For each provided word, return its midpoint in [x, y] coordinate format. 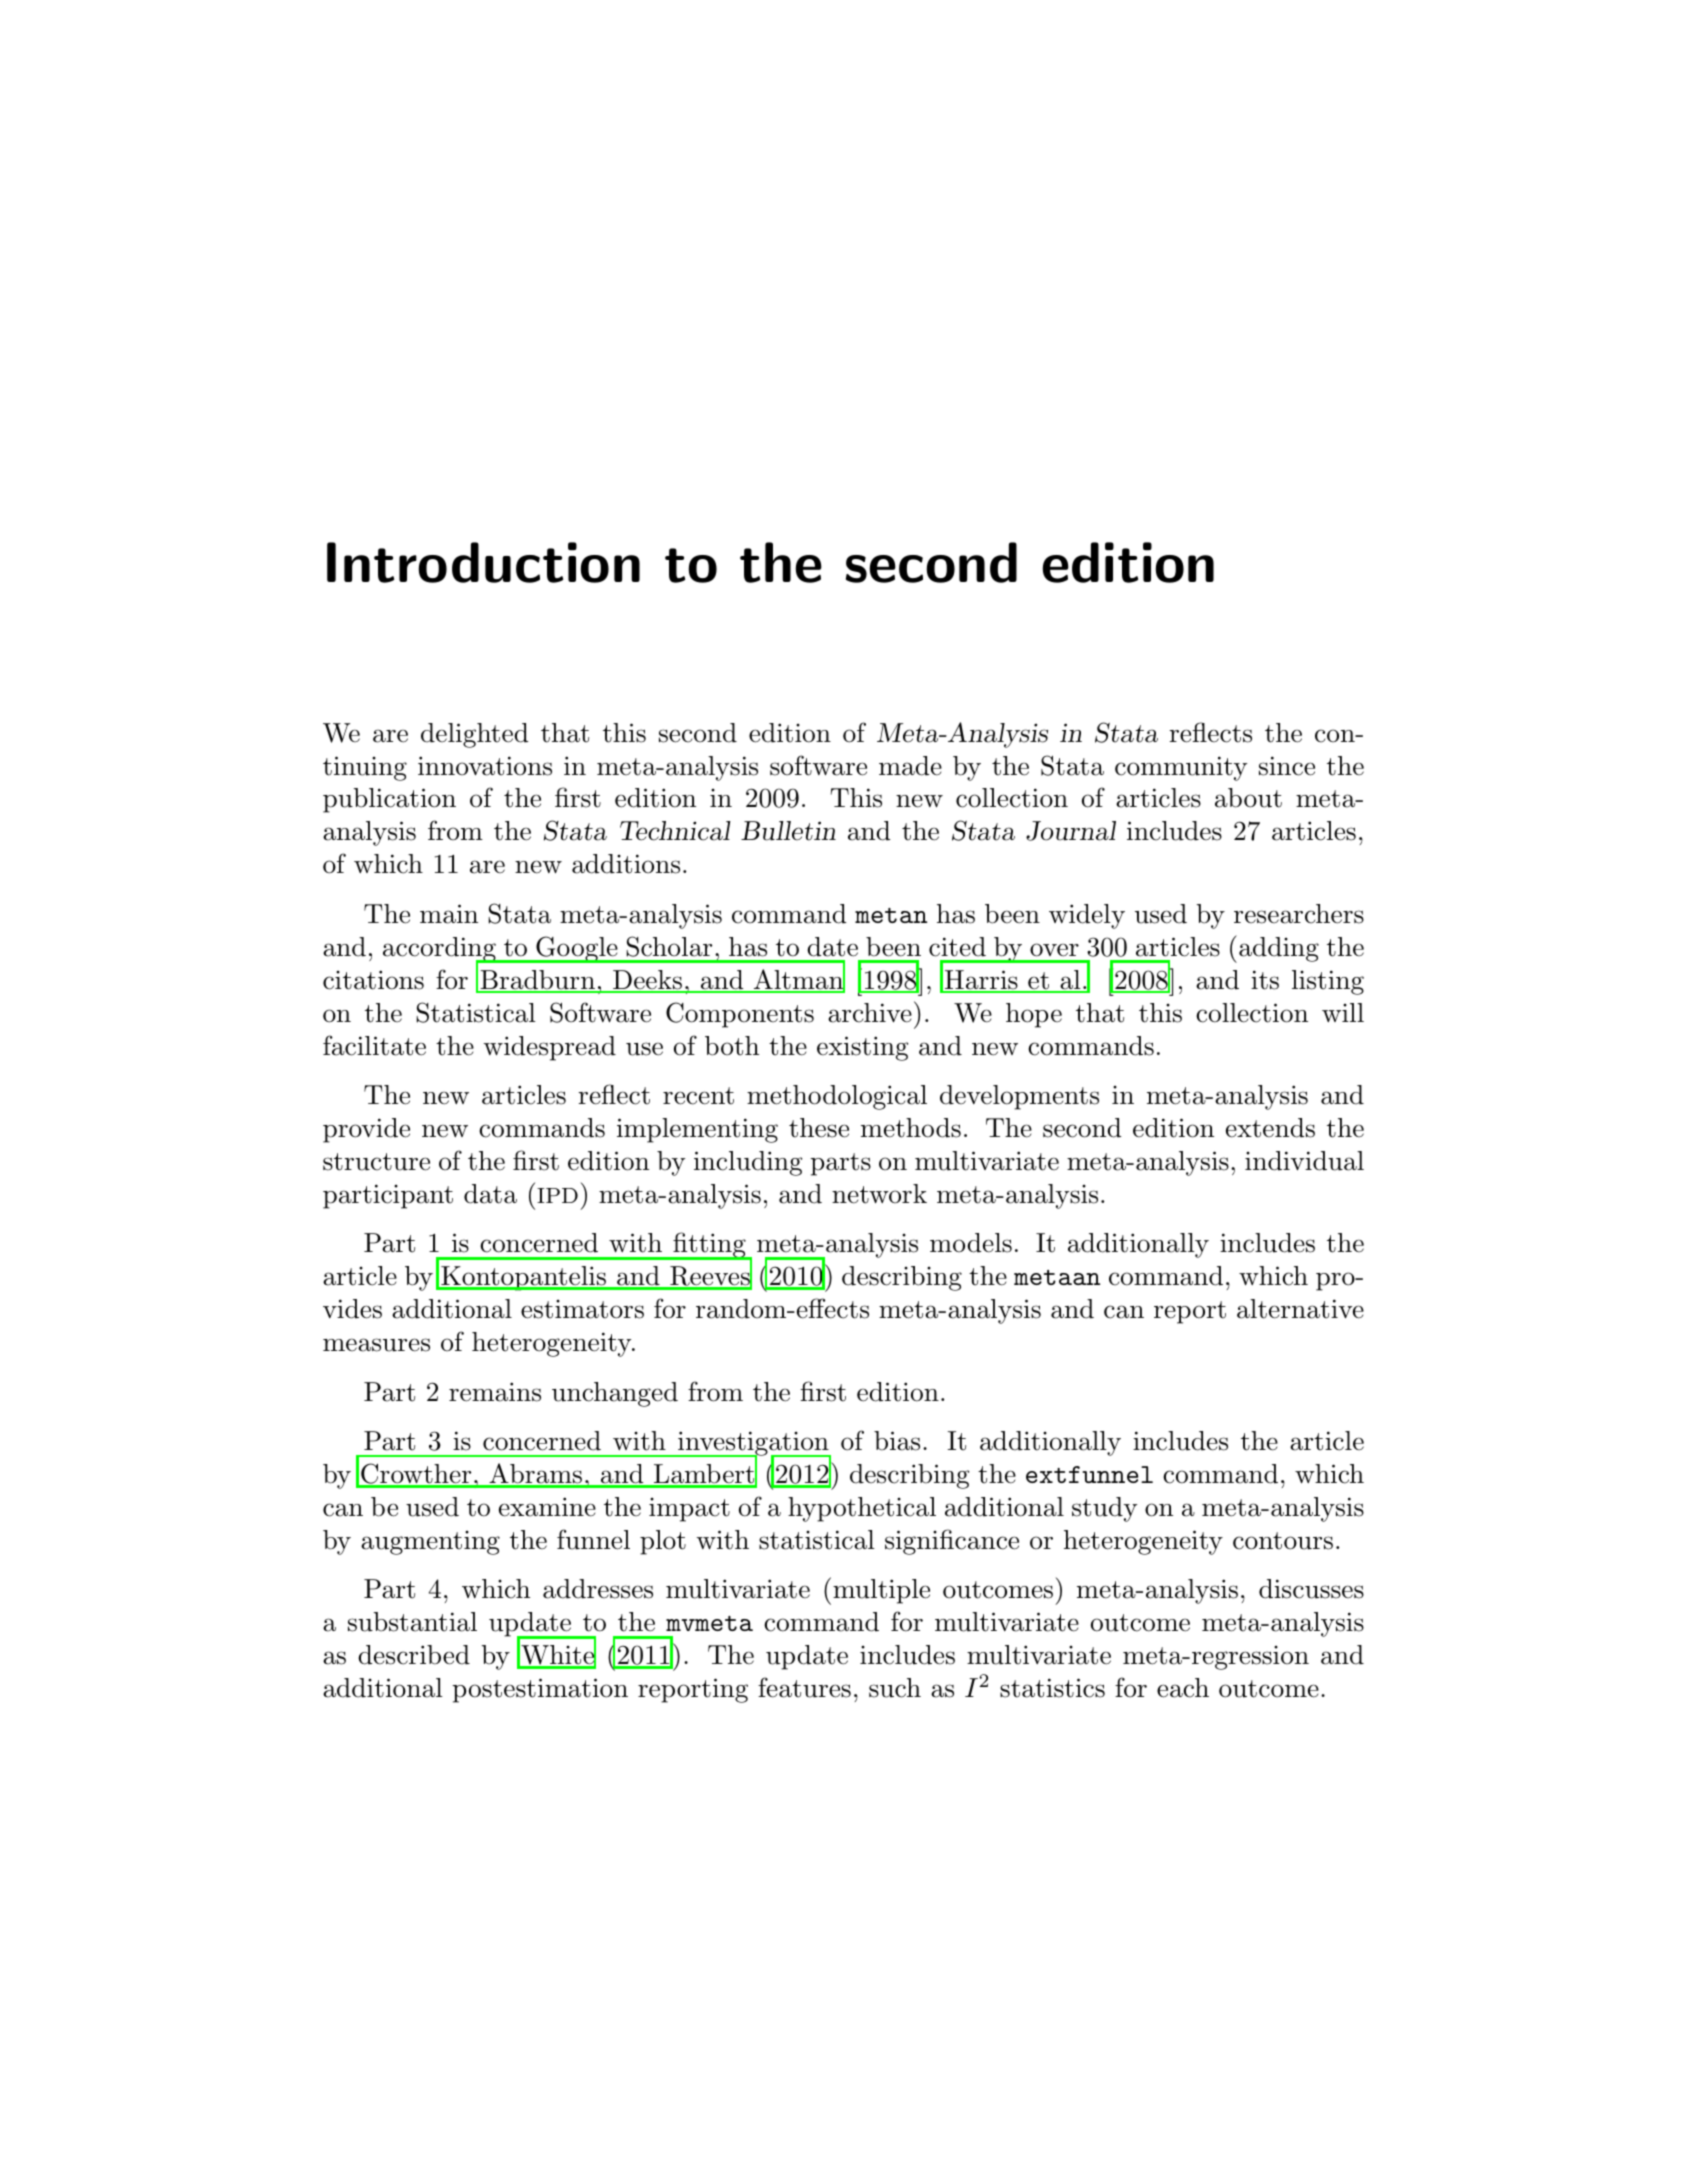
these [819, 1128]
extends [1270, 1128]
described [414, 1655]
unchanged [615, 1394]
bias [897, 1441]
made [910, 766]
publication [389, 800]
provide [366, 1130]
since [1287, 766]
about [1248, 798]
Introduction [483, 562]
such [895, 1688]
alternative [1300, 1309]
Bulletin [788, 831]
